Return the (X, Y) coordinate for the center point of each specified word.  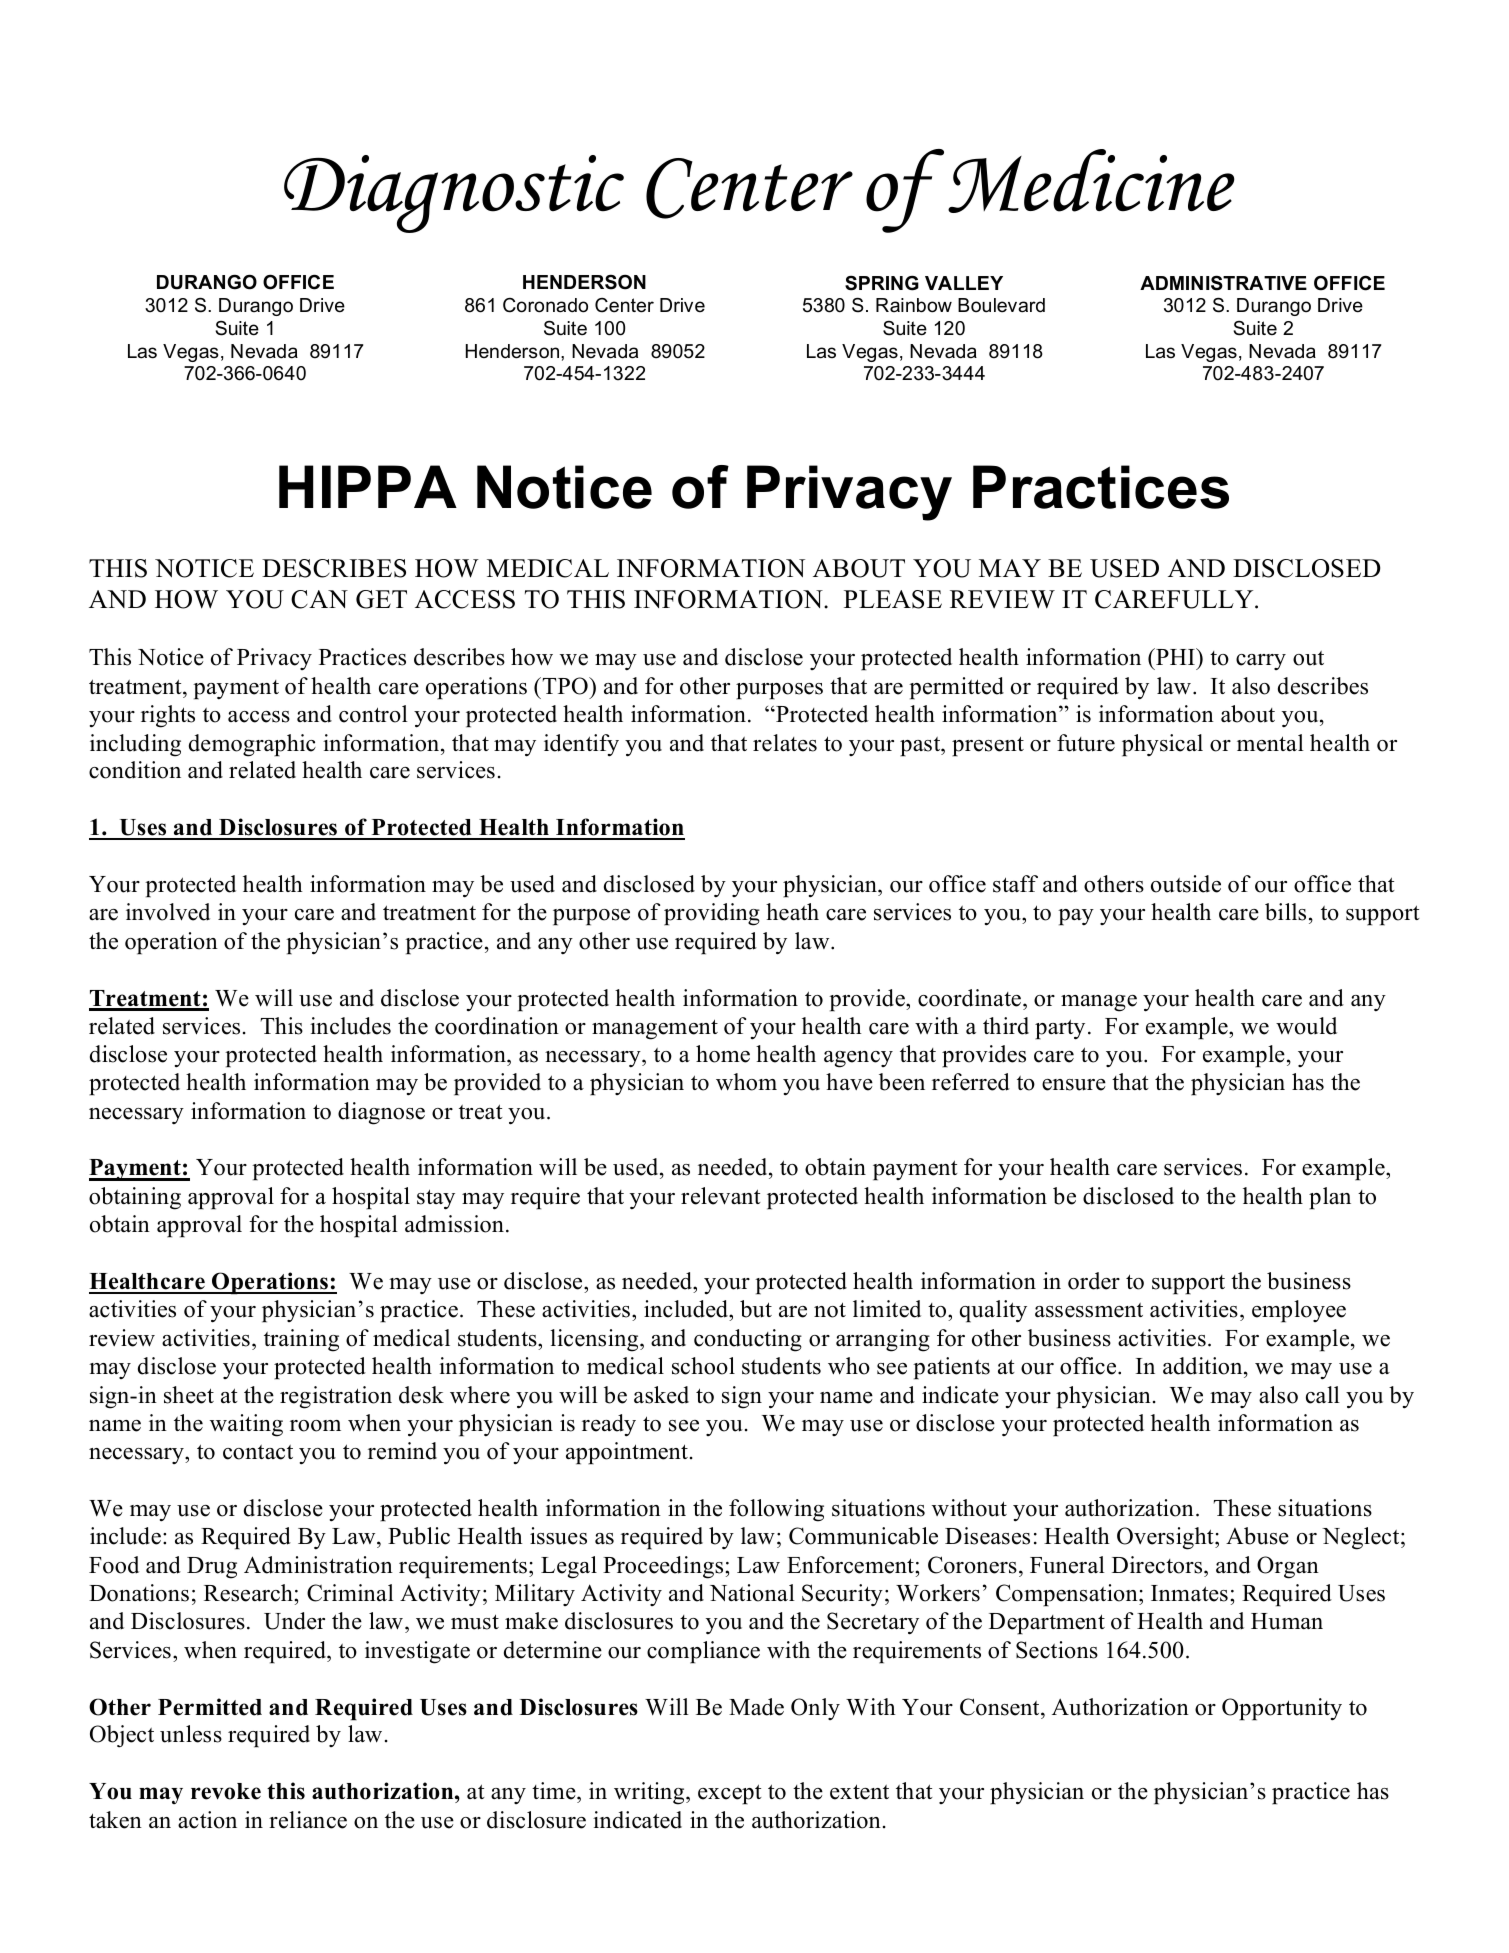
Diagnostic (454, 194)
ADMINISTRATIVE (1223, 283)
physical (1162, 745)
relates (785, 743)
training (301, 1340)
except (730, 1794)
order (1094, 1281)
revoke (226, 1791)
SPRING (882, 283)
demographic (252, 745)
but (756, 1309)
